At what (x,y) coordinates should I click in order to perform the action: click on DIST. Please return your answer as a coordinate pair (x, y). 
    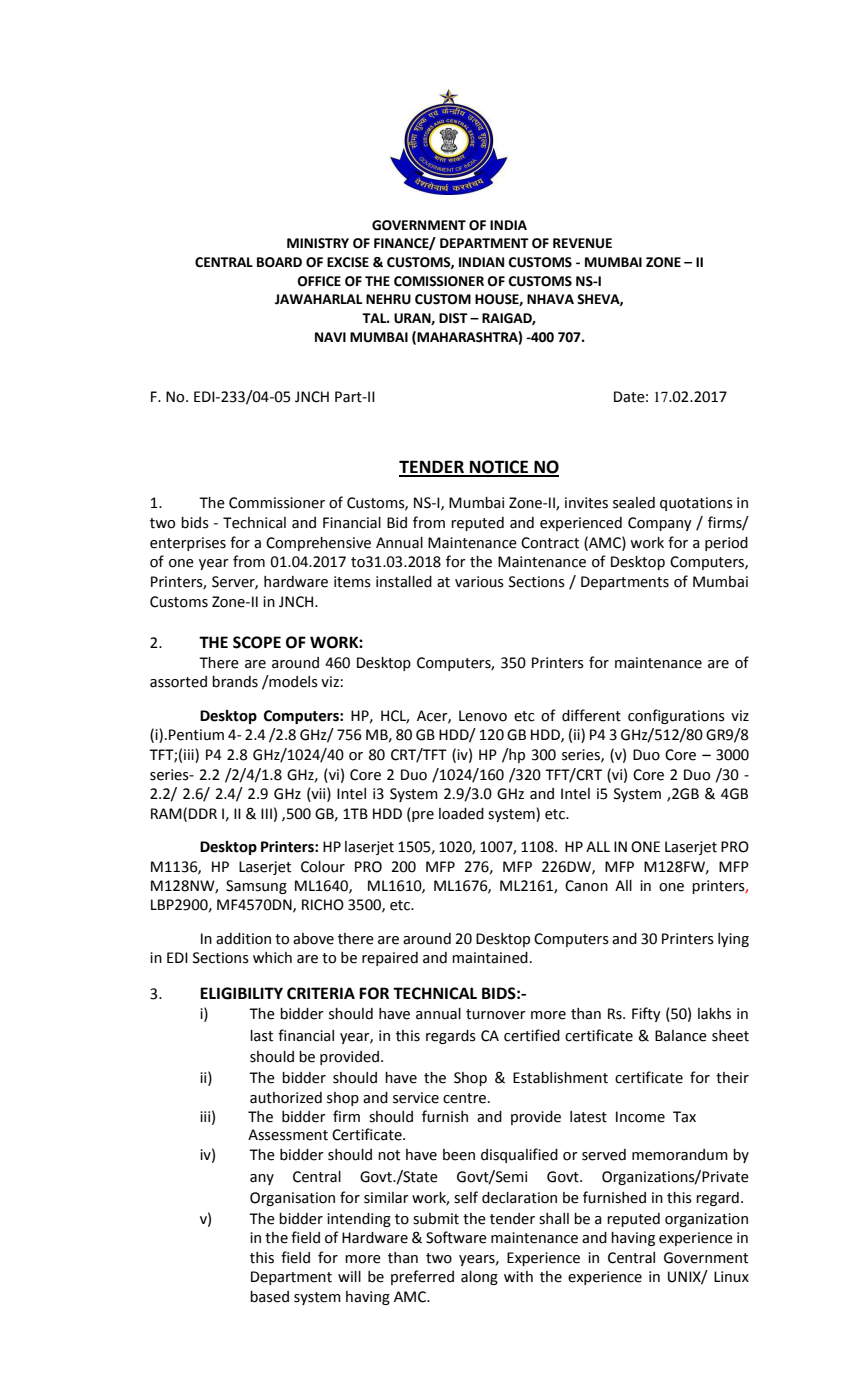
    Looking at the image, I should click on (453, 318).
